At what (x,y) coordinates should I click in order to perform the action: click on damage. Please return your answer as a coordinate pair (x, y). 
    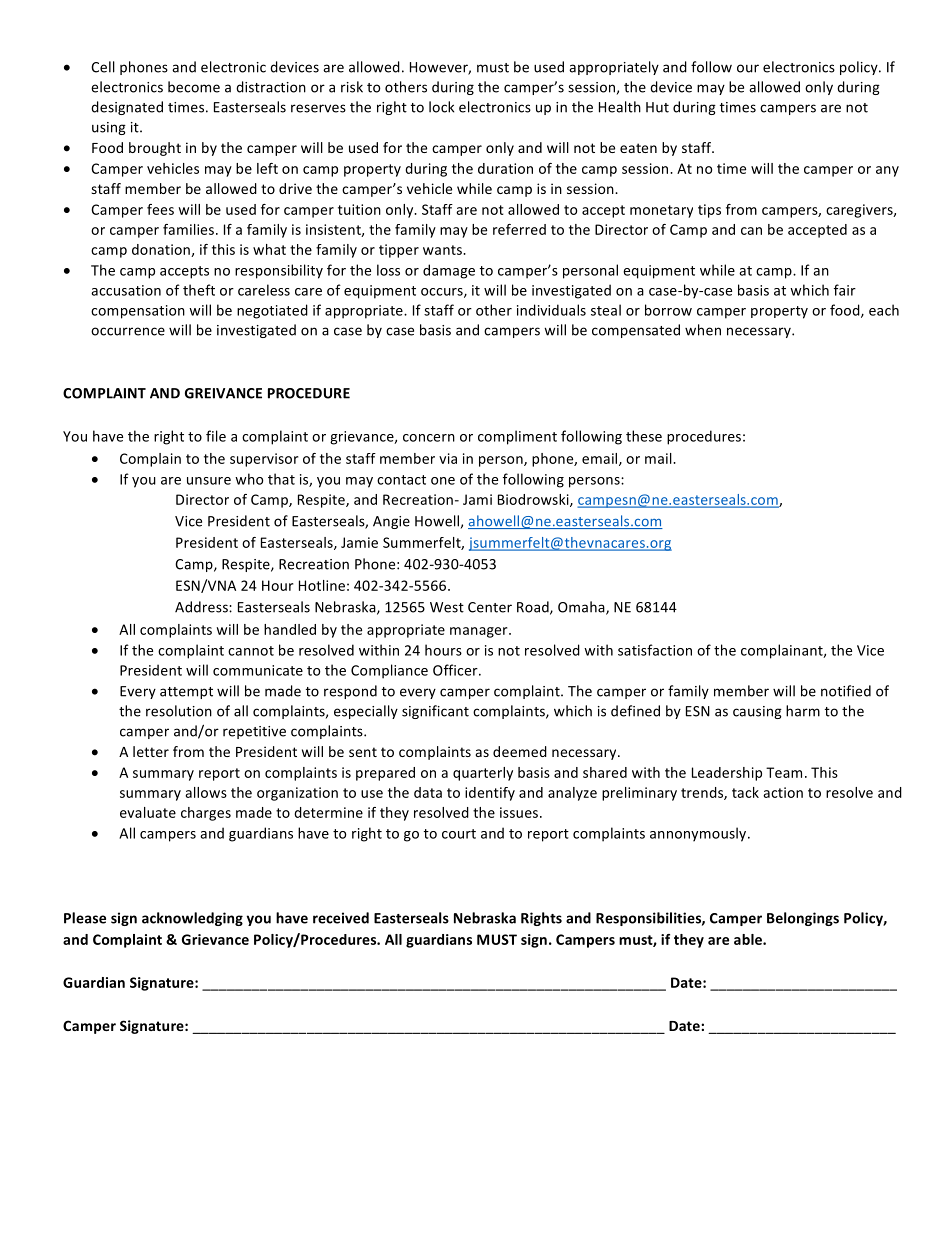
    Looking at the image, I should click on (449, 271).
